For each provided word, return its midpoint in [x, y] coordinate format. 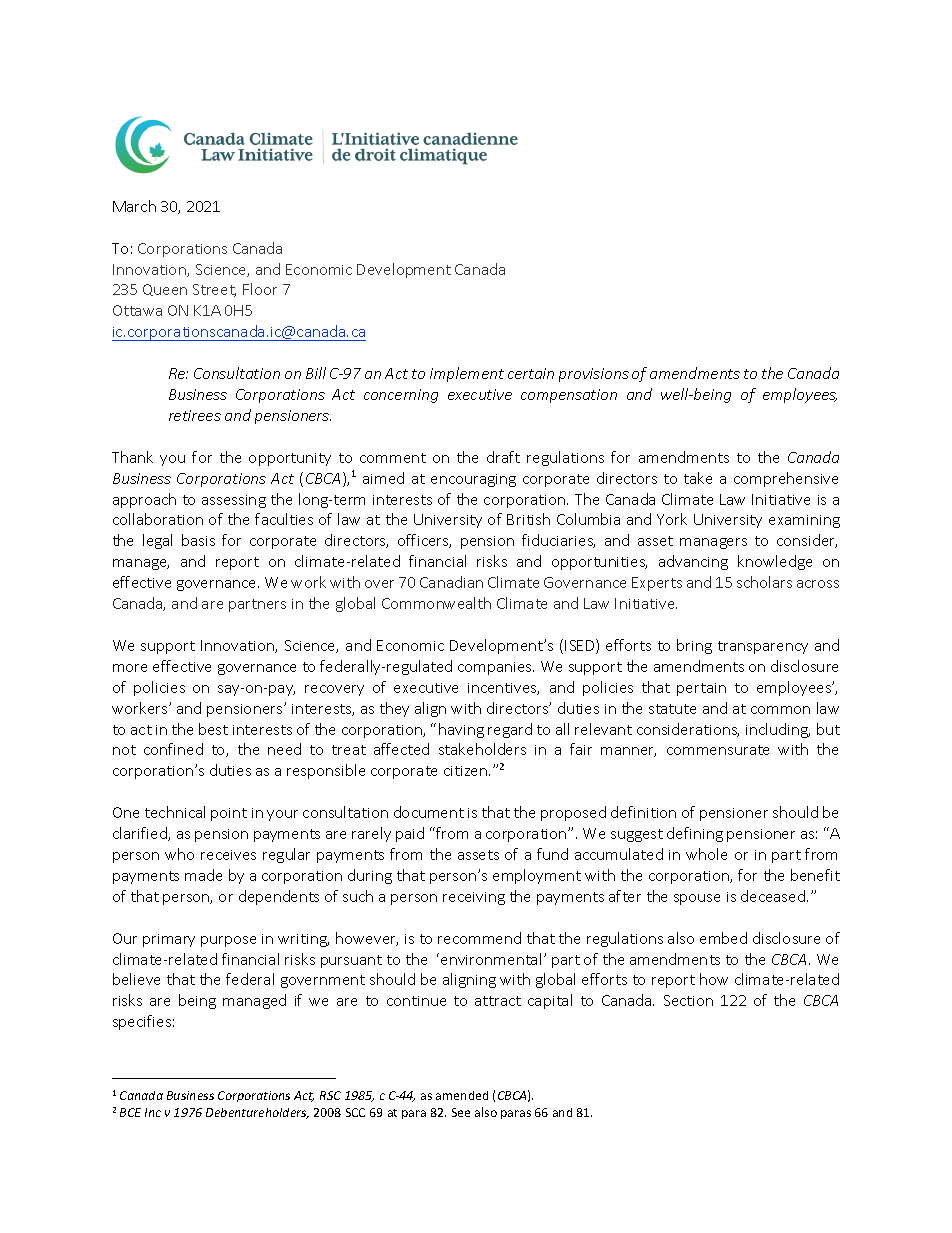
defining [695, 834]
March [134, 206]
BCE [130, 1112]
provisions [594, 375]
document [429, 812]
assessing [234, 501]
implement [467, 374]
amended [462, 1095]
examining [804, 521]
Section [688, 1000]
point [229, 814]
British [528, 519]
